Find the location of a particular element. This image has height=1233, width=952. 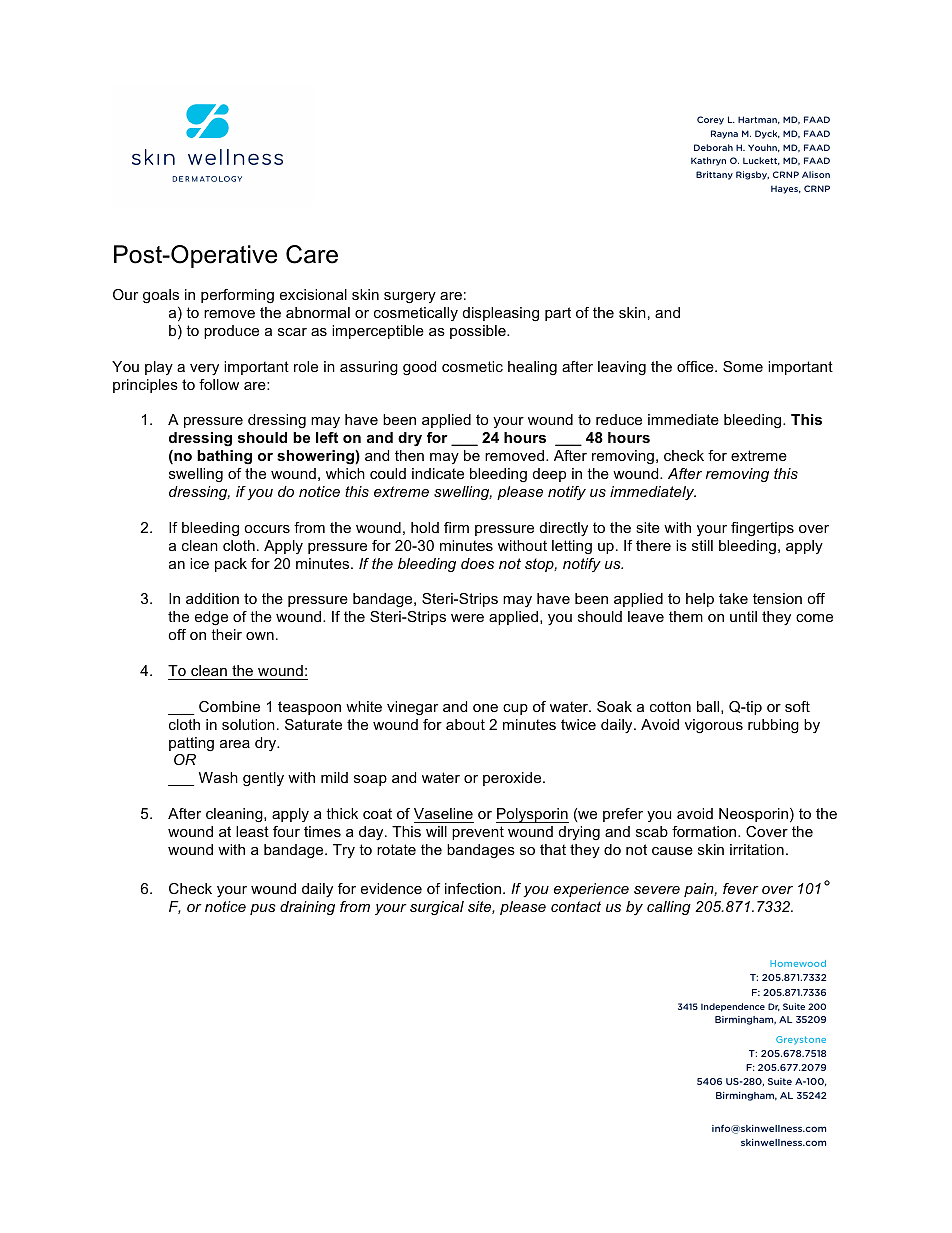

peroxide is located at coordinates (513, 779).
